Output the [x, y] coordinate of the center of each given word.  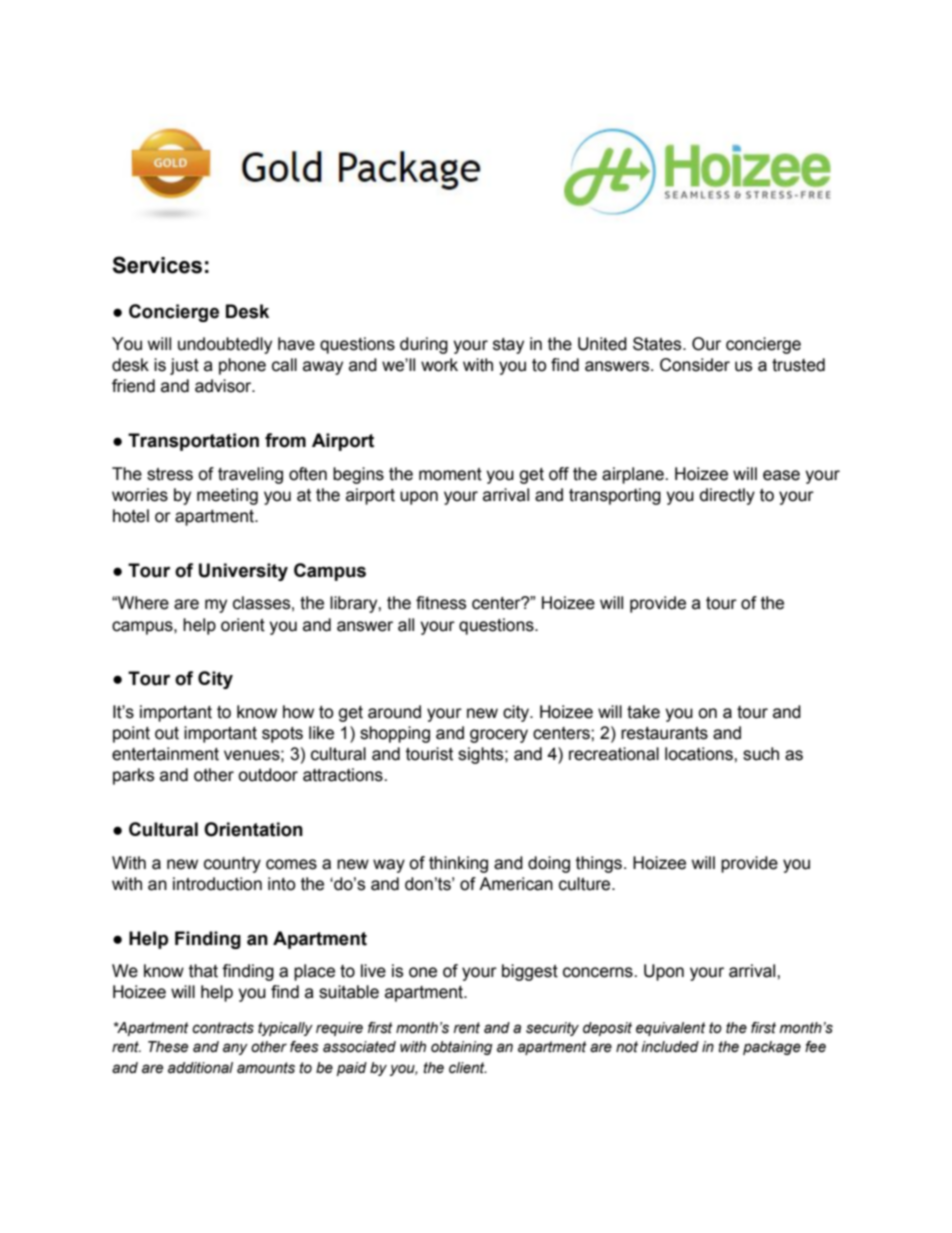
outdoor [268, 775]
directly [727, 496]
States [658, 344]
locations [700, 754]
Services [157, 265]
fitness [441, 603]
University [243, 572]
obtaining [462, 1048]
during [424, 345]
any [235, 1049]
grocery [499, 736]
